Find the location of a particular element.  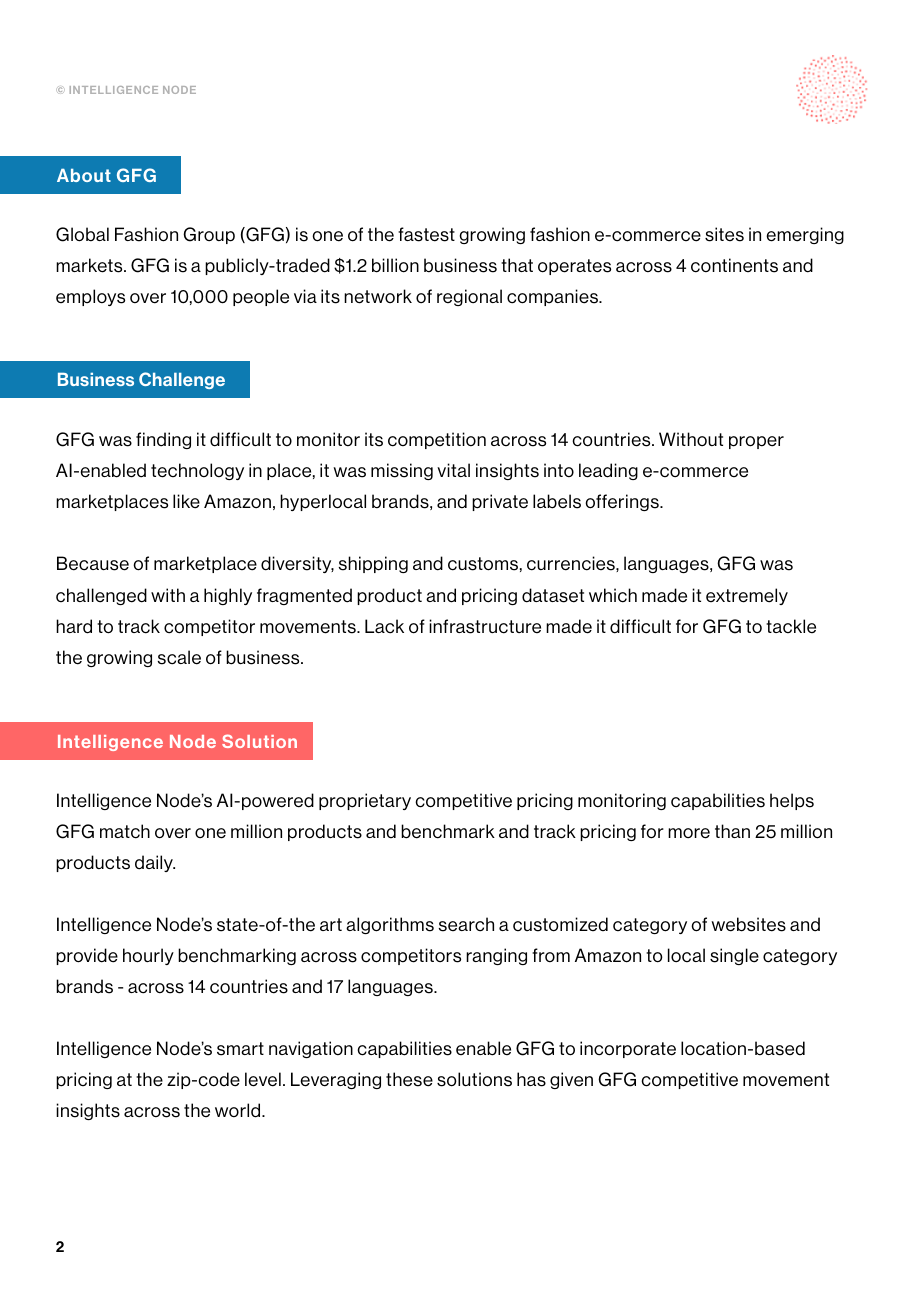

continents is located at coordinates (734, 265).
